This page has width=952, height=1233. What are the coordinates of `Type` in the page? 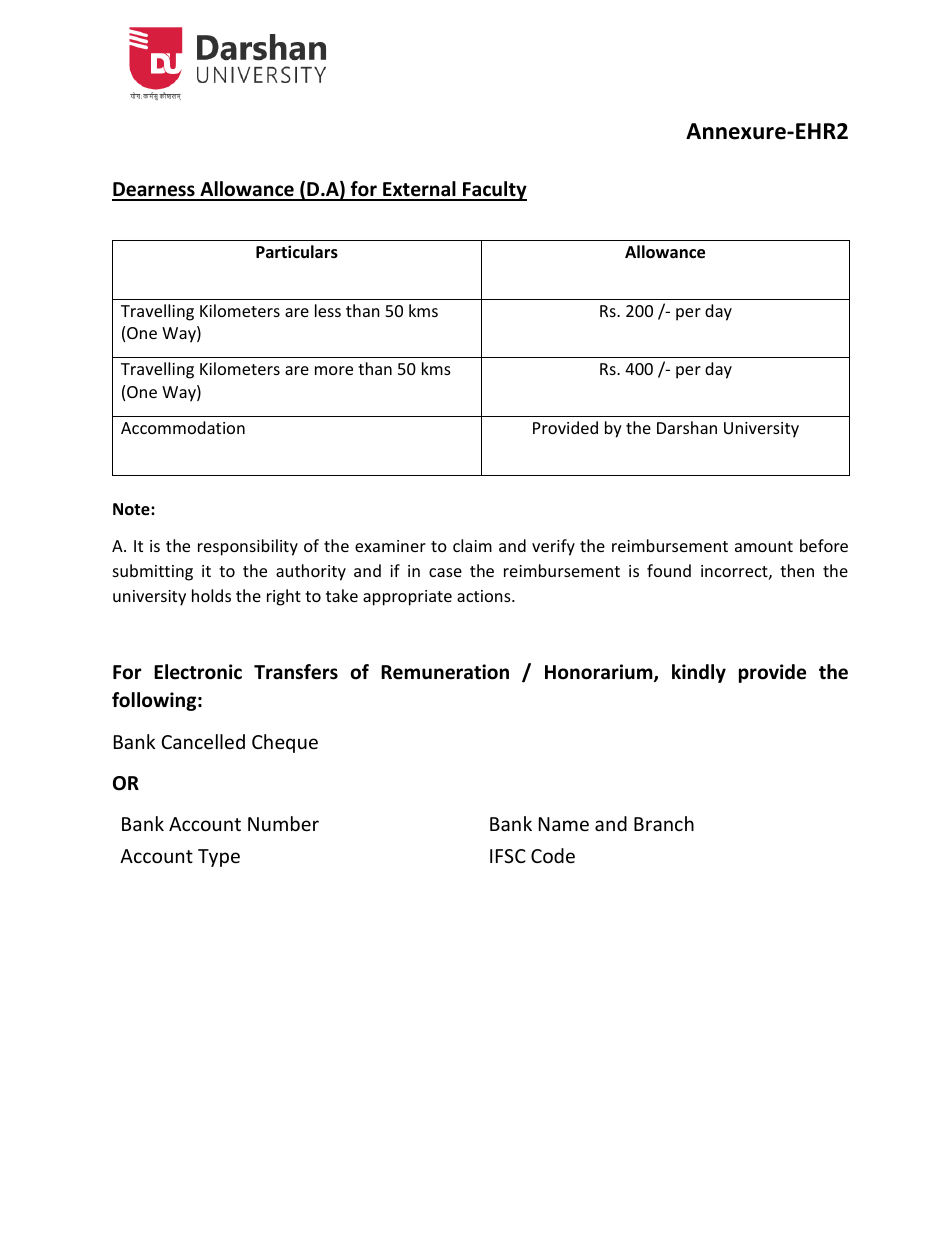 It's located at (219, 858).
